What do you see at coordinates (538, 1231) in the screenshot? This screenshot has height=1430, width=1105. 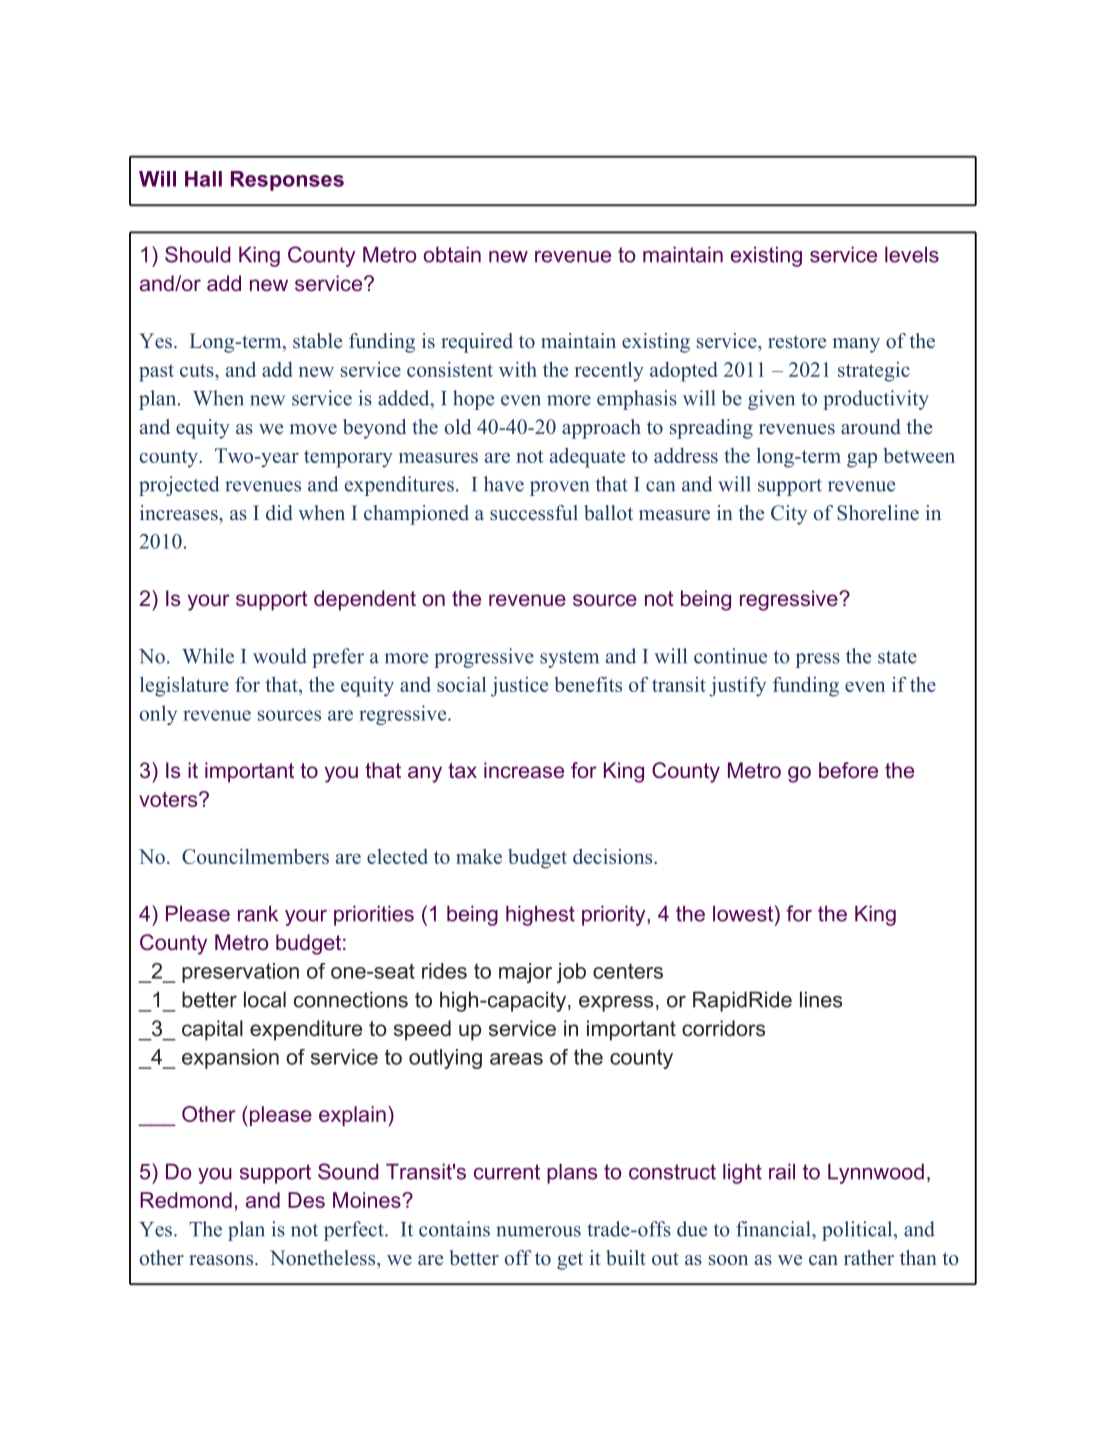 I see `numerous` at bounding box center [538, 1231].
